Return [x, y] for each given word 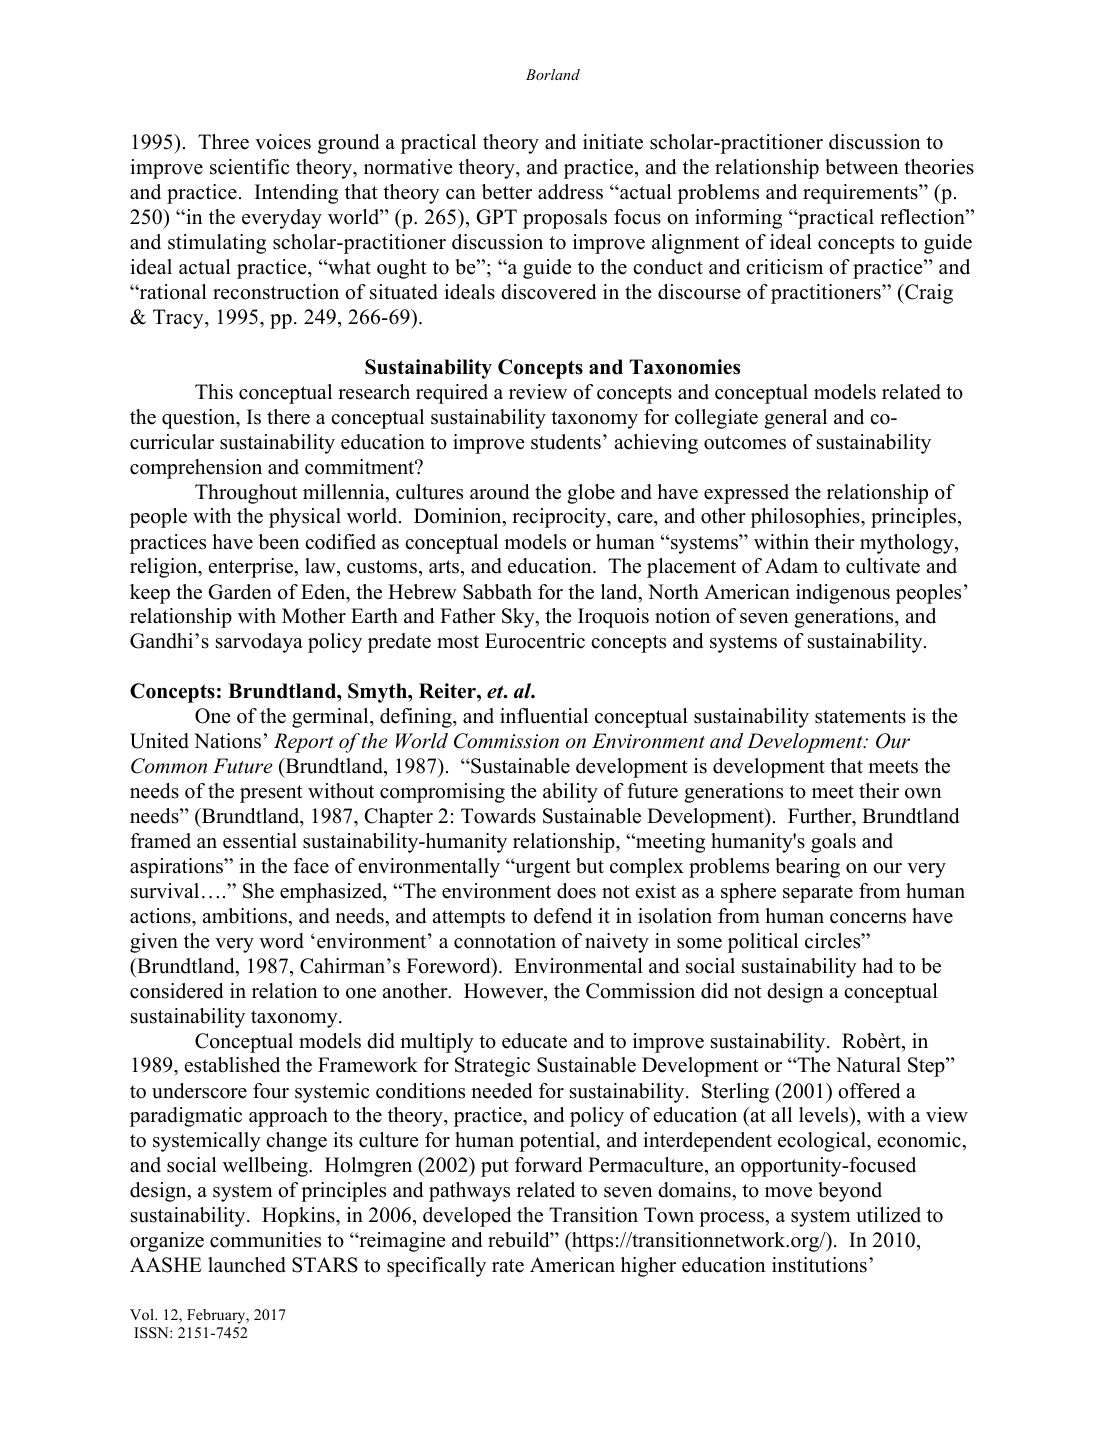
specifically [436, 1267]
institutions [819, 1265]
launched [247, 1265]
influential [544, 716]
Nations [227, 741]
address [570, 192]
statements [860, 717]
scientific [250, 167]
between [862, 167]
